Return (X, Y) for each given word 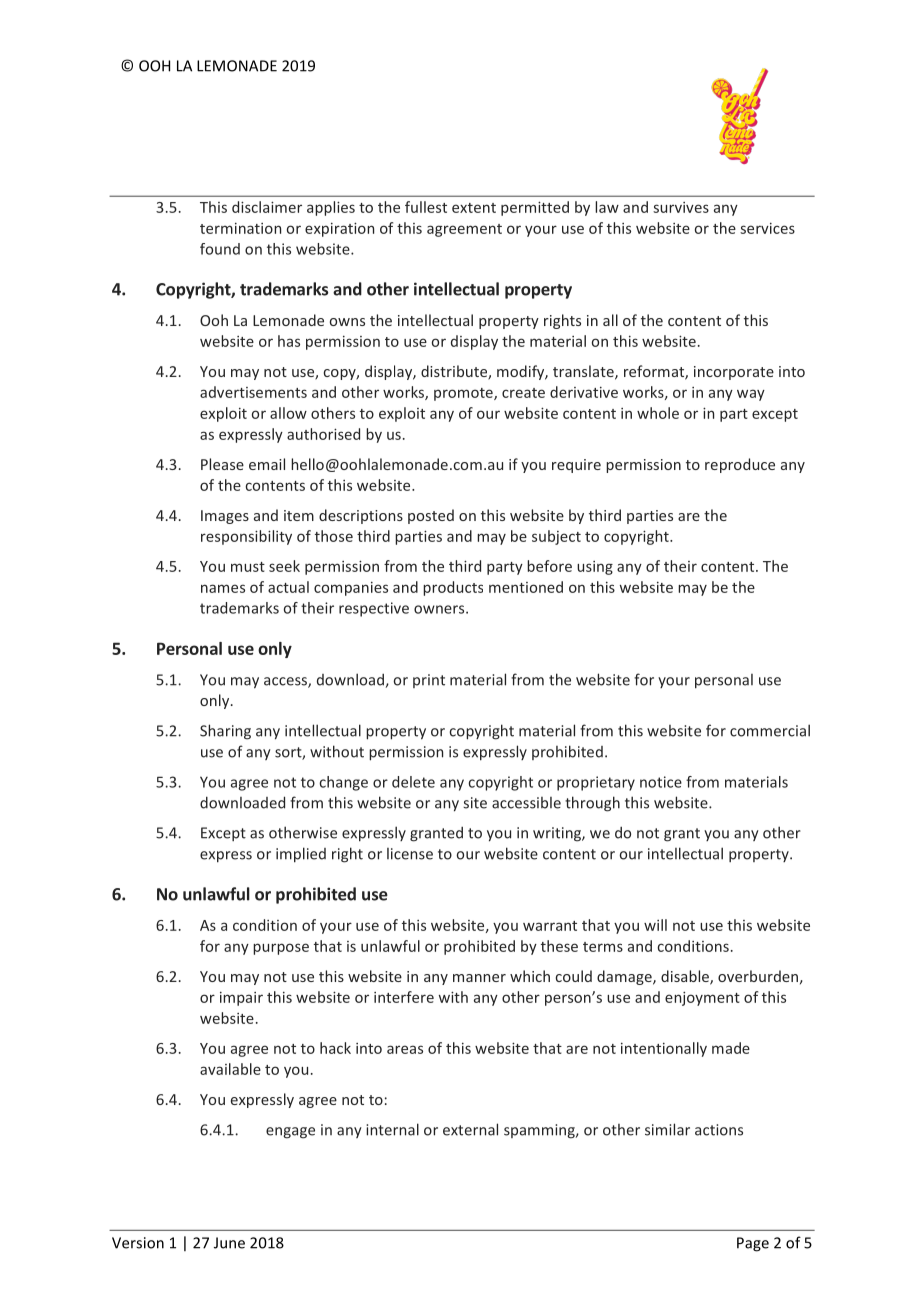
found (220, 249)
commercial (770, 730)
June (229, 1243)
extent (474, 208)
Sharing (225, 732)
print (429, 681)
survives (681, 207)
